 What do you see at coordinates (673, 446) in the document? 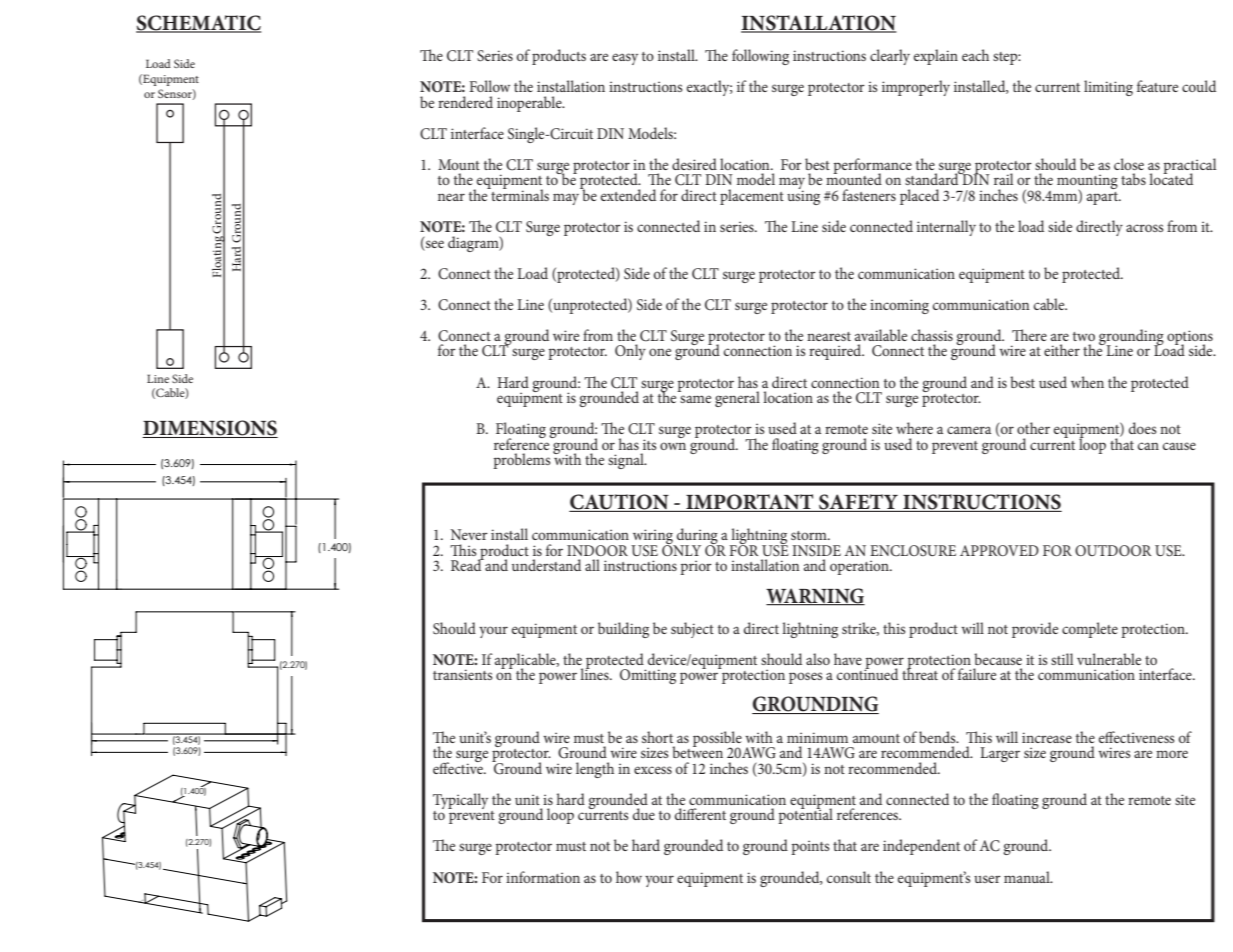
I see `own` at bounding box center [673, 446].
